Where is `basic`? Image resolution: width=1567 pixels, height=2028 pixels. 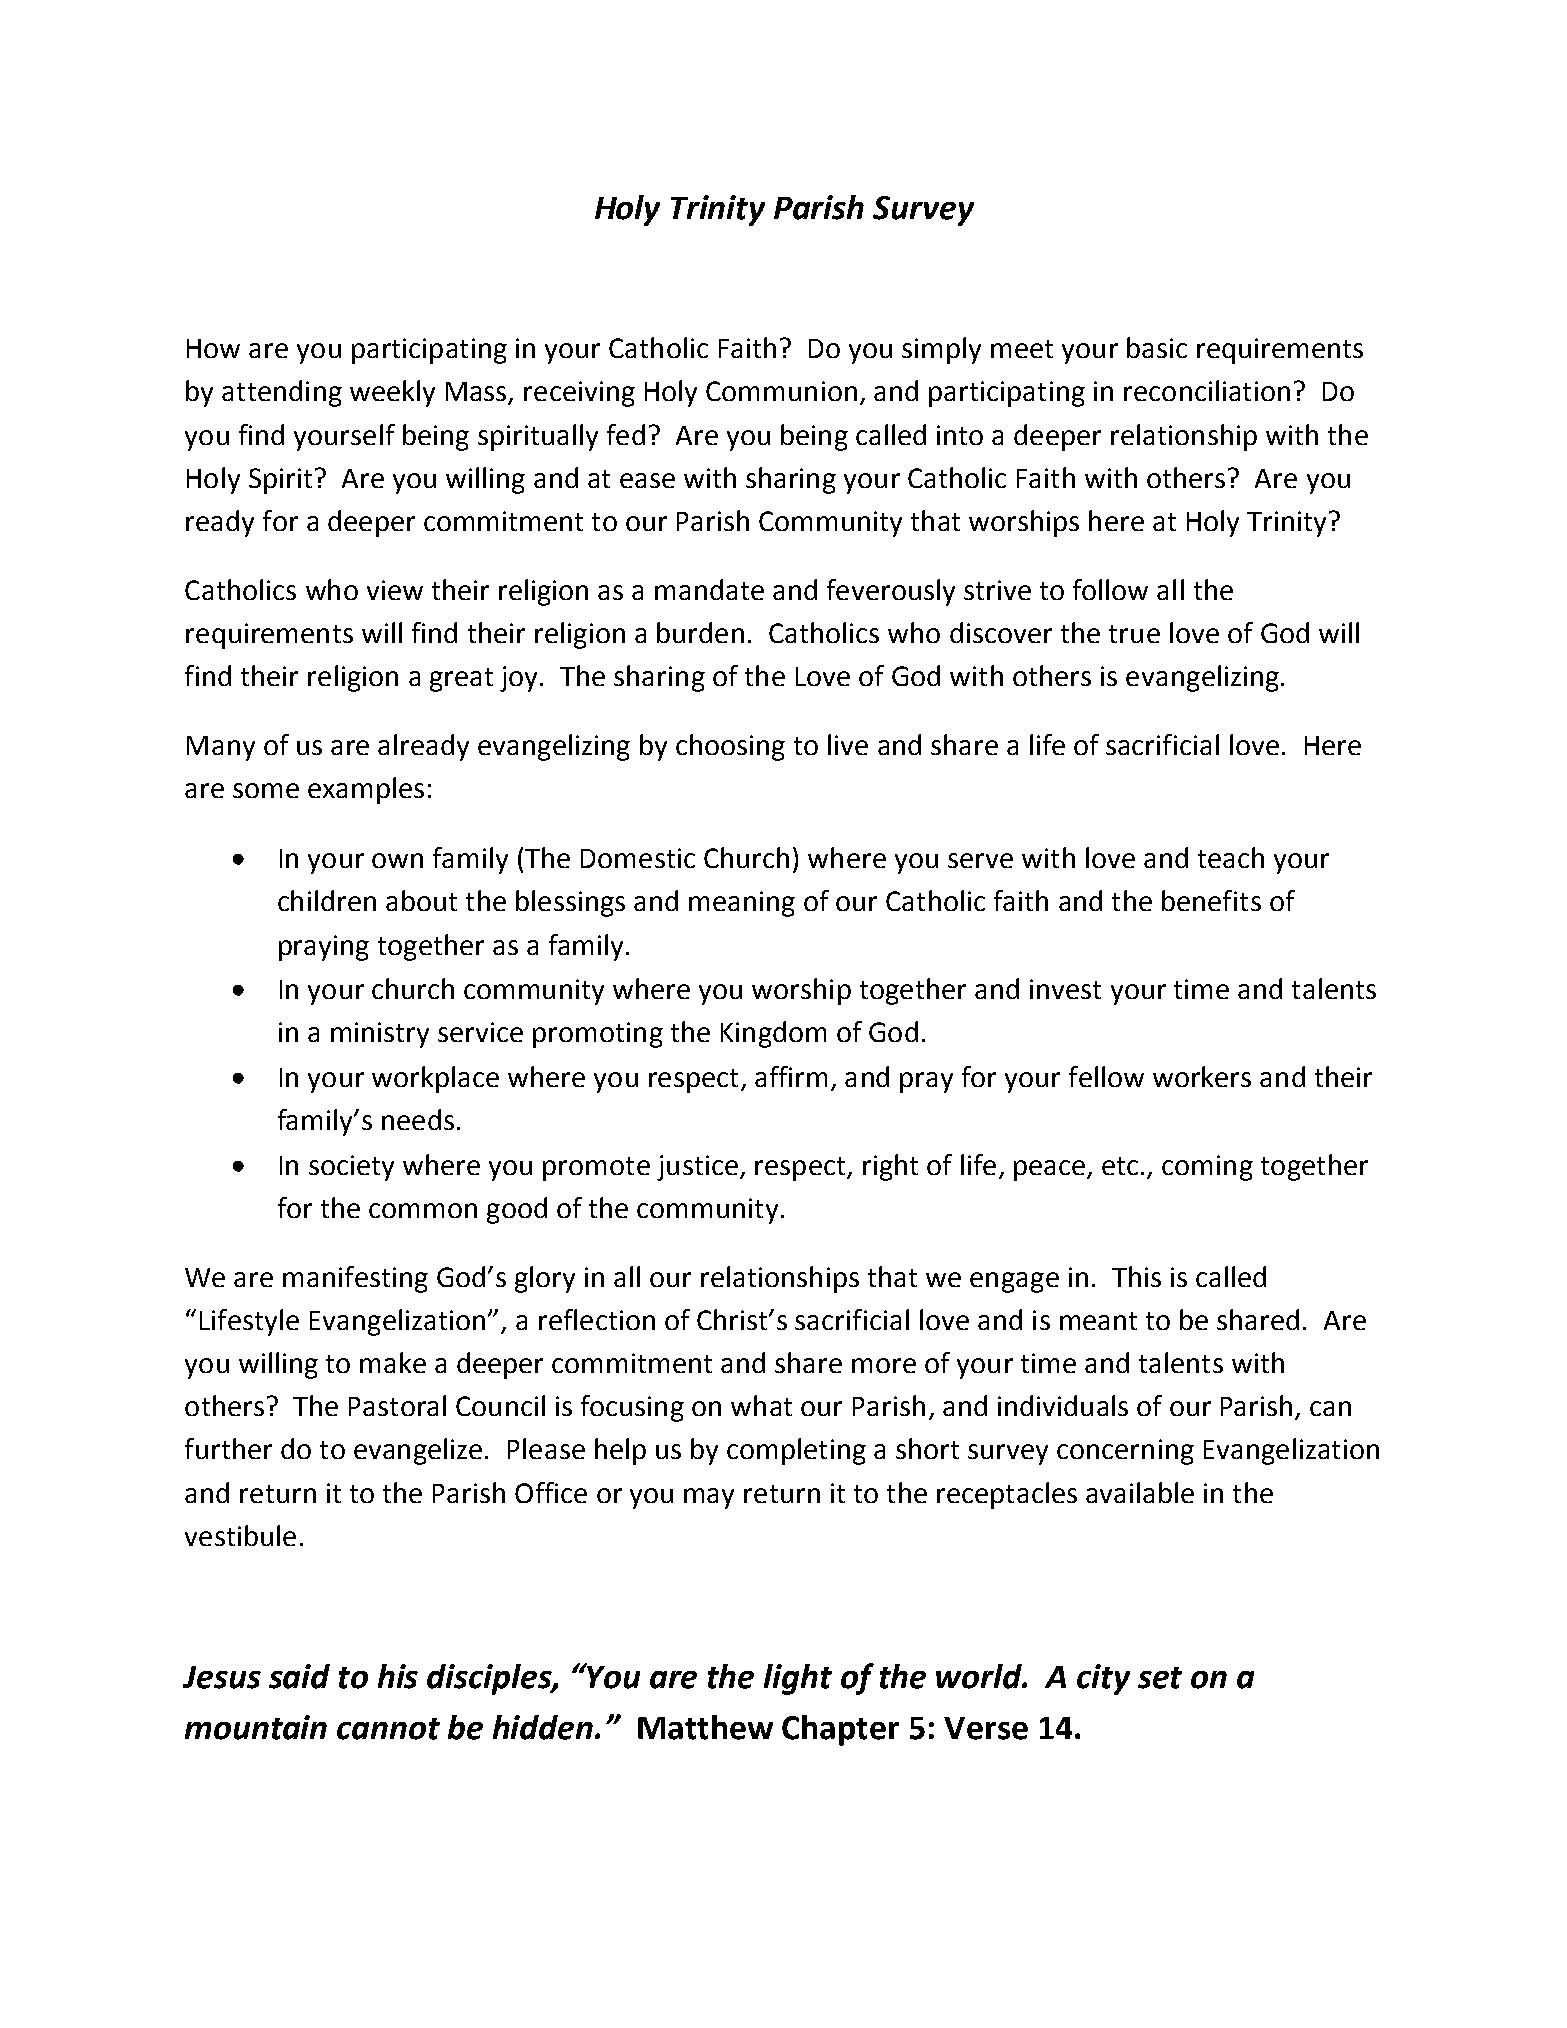 basic is located at coordinates (1157, 347).
